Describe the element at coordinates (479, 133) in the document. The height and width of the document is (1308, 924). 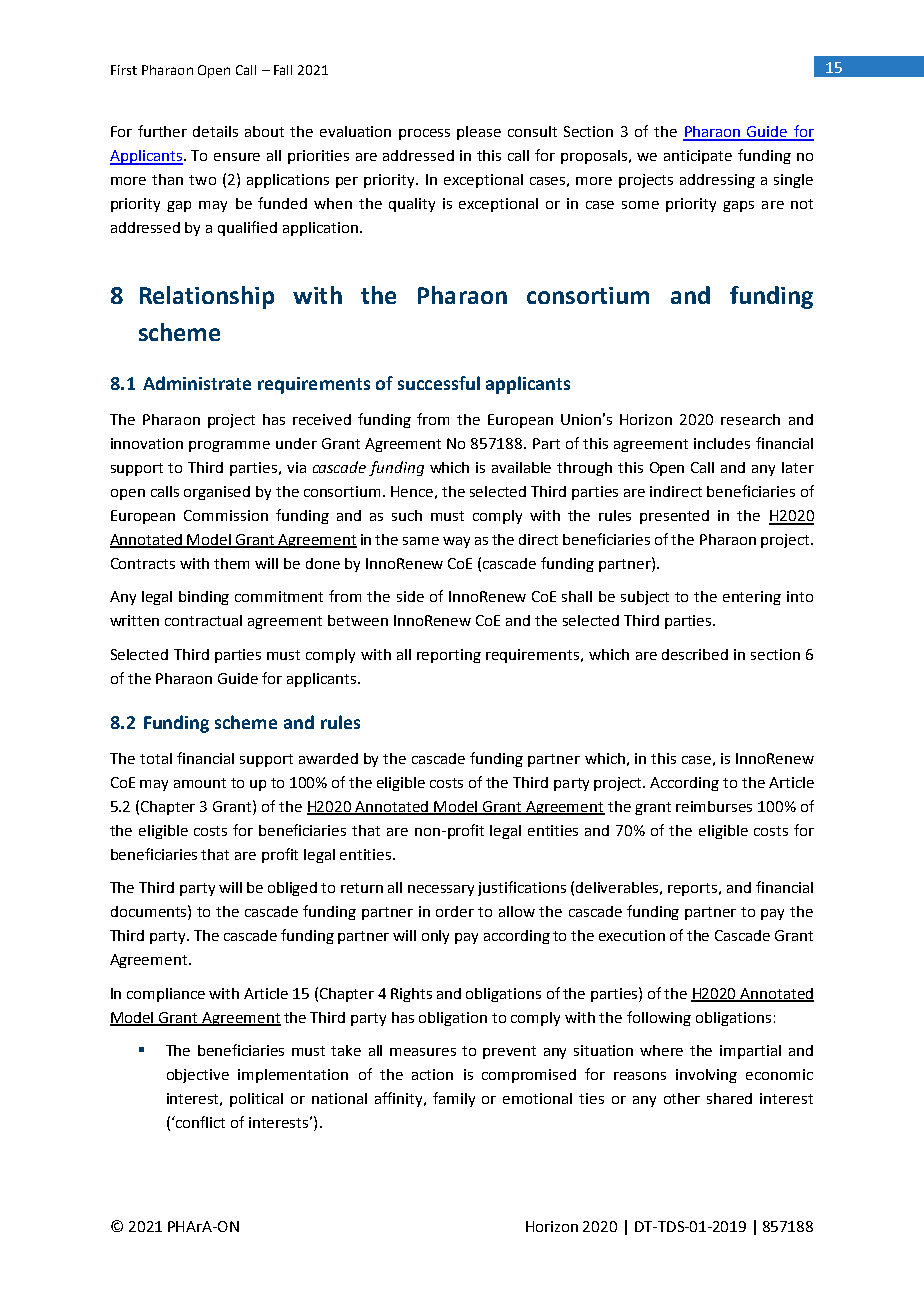
I see `please` at that location.
